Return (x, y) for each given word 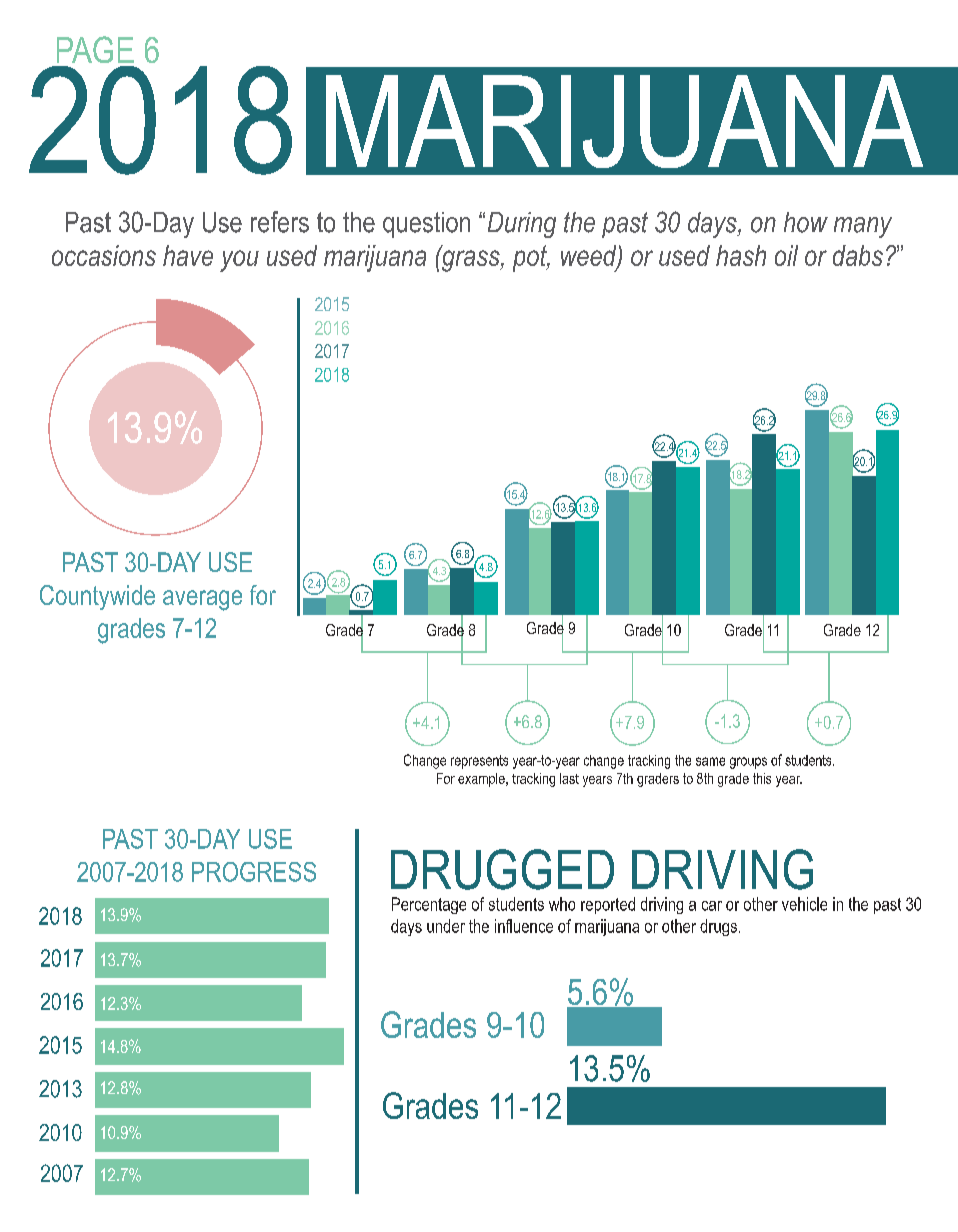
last (569, 778)
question (426, 225)
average (202, 600)
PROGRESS (254, 872)
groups (748, 763)
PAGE (95, 49)
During (522, 225)
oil (786, 255)
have (188, 255)
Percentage (429, 905)
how (806, 222)
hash (741, 255)
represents (479, 762)
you (239, 261)
